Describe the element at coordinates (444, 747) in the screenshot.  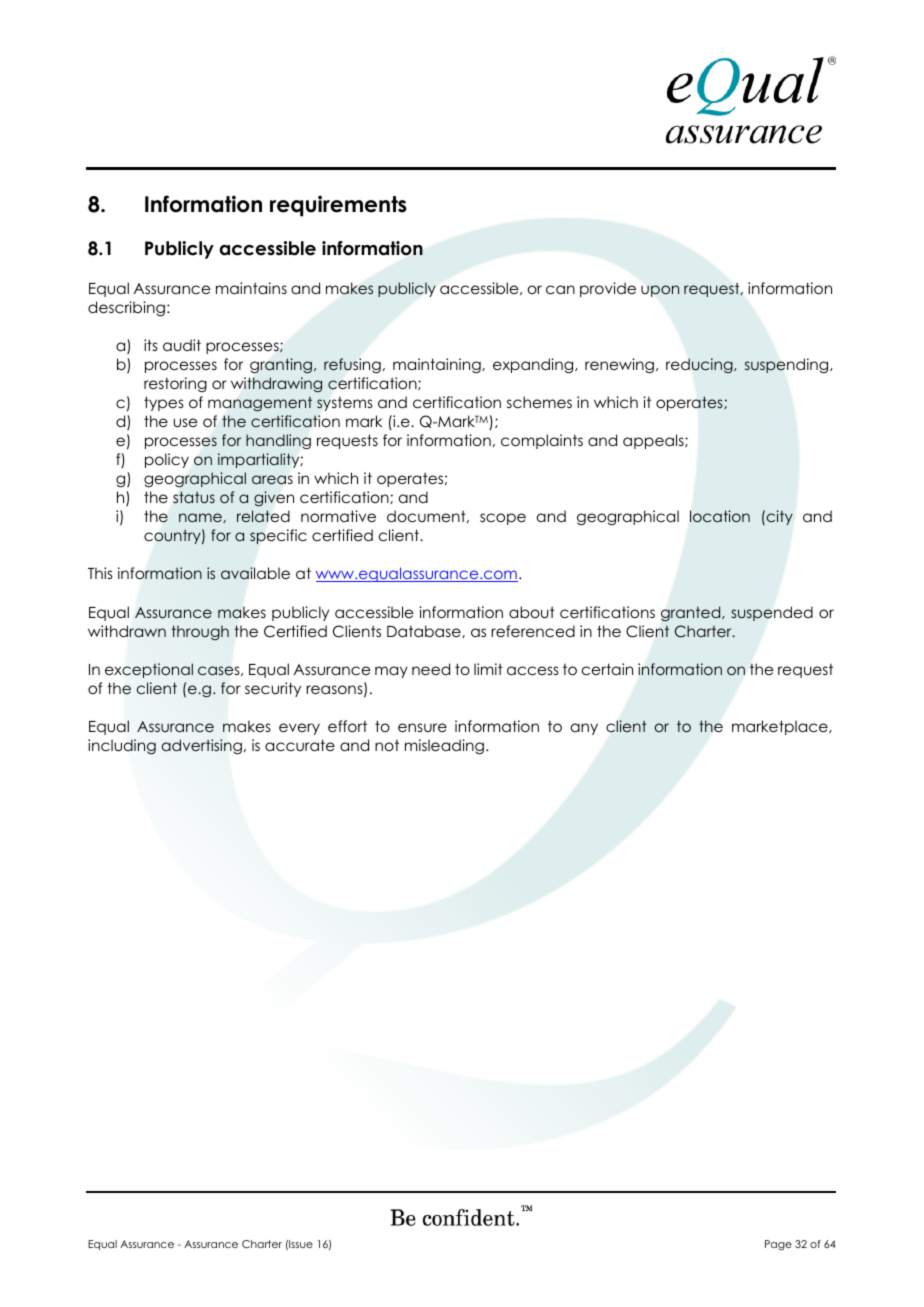
I see `misleading` at that location.
